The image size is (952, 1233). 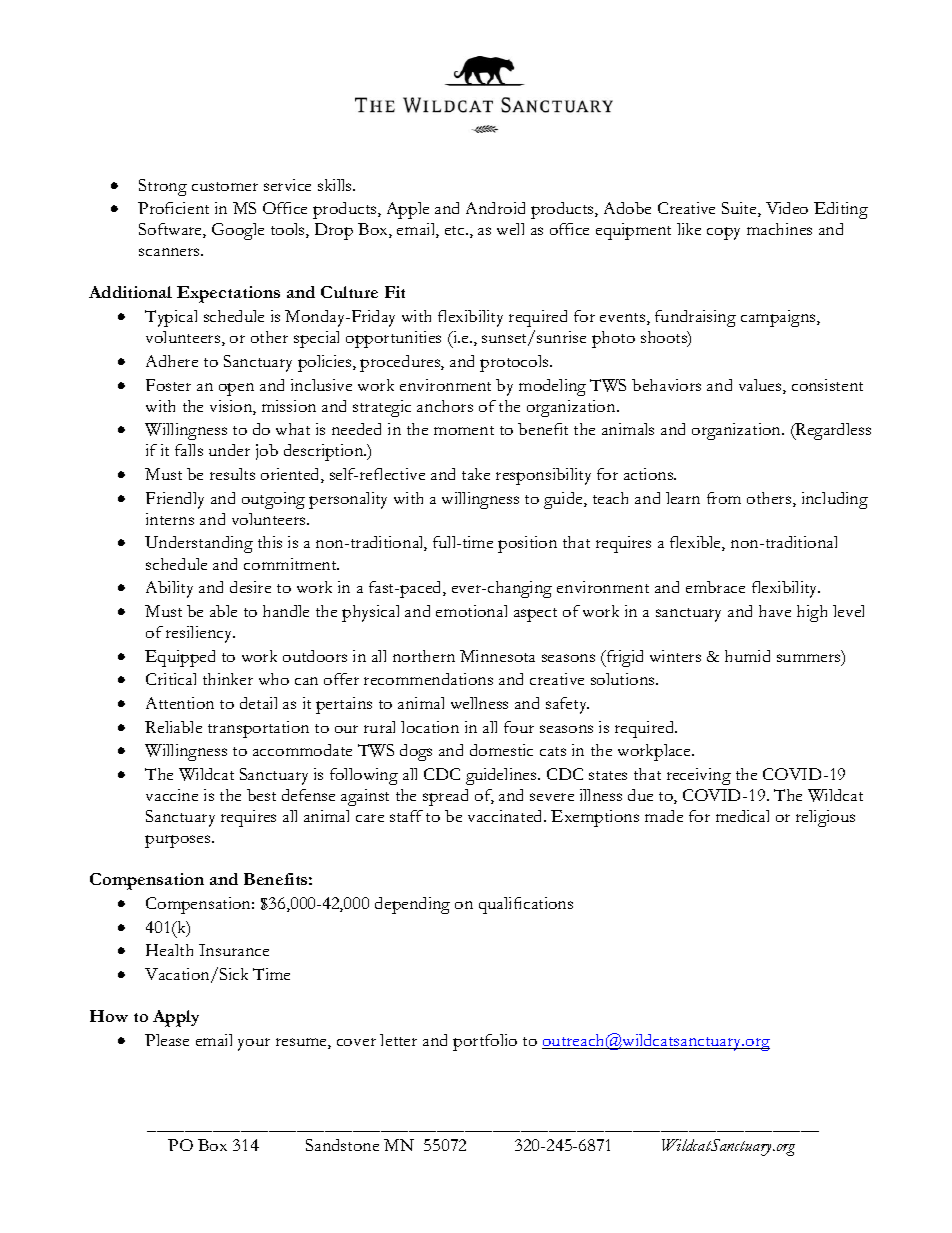 What do you see at coordinates (495, 208) in the screenshot?
I see `Android` at bounding box center [495, 208].
